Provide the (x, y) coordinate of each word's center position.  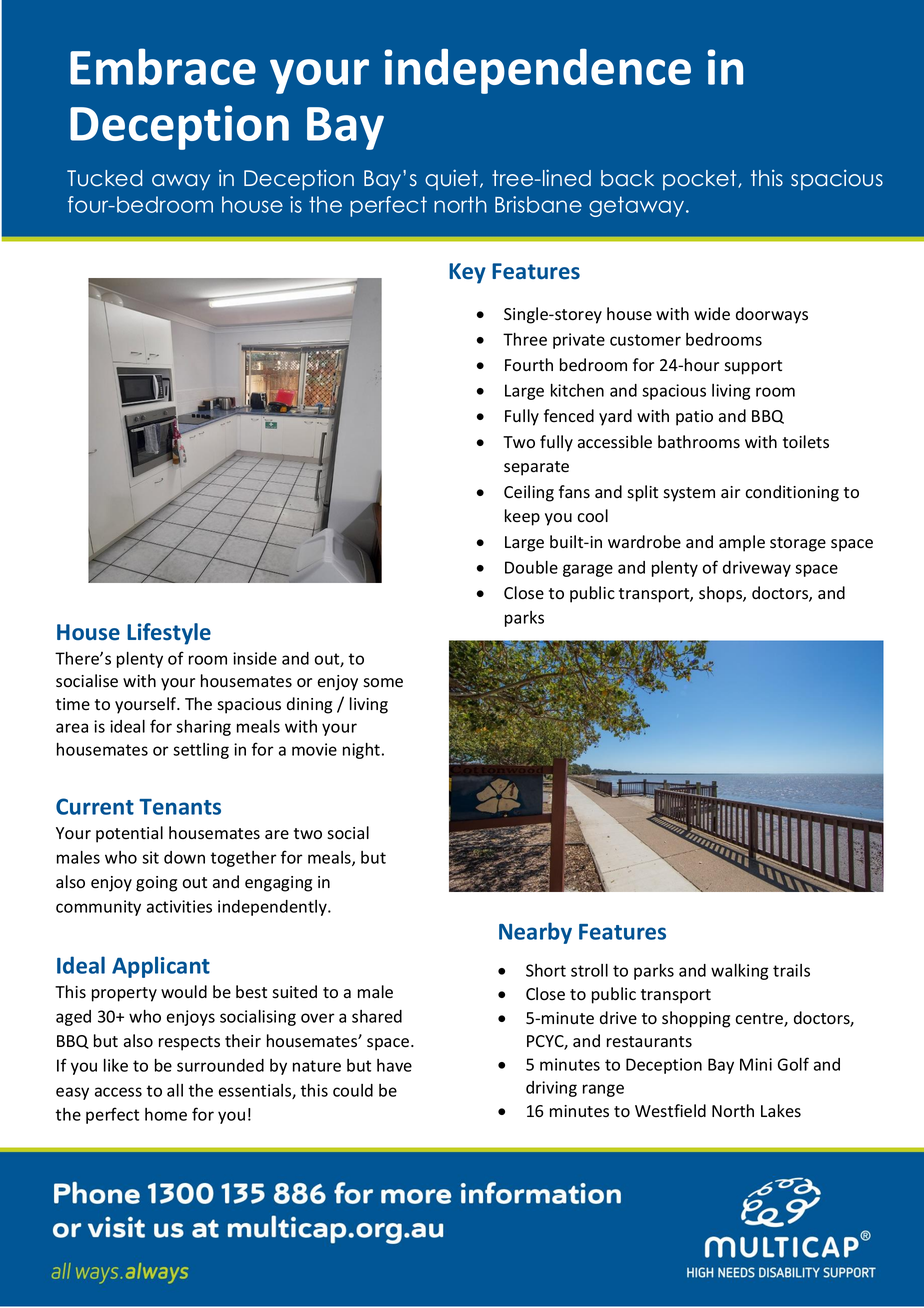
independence (538, 71)
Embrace (163, 66)
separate (536, 468)
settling (201, 751)
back (627, 178)
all (175, 1090)
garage (588, 570)
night (363, 751)
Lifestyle (169, 634)
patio (694, 418)
